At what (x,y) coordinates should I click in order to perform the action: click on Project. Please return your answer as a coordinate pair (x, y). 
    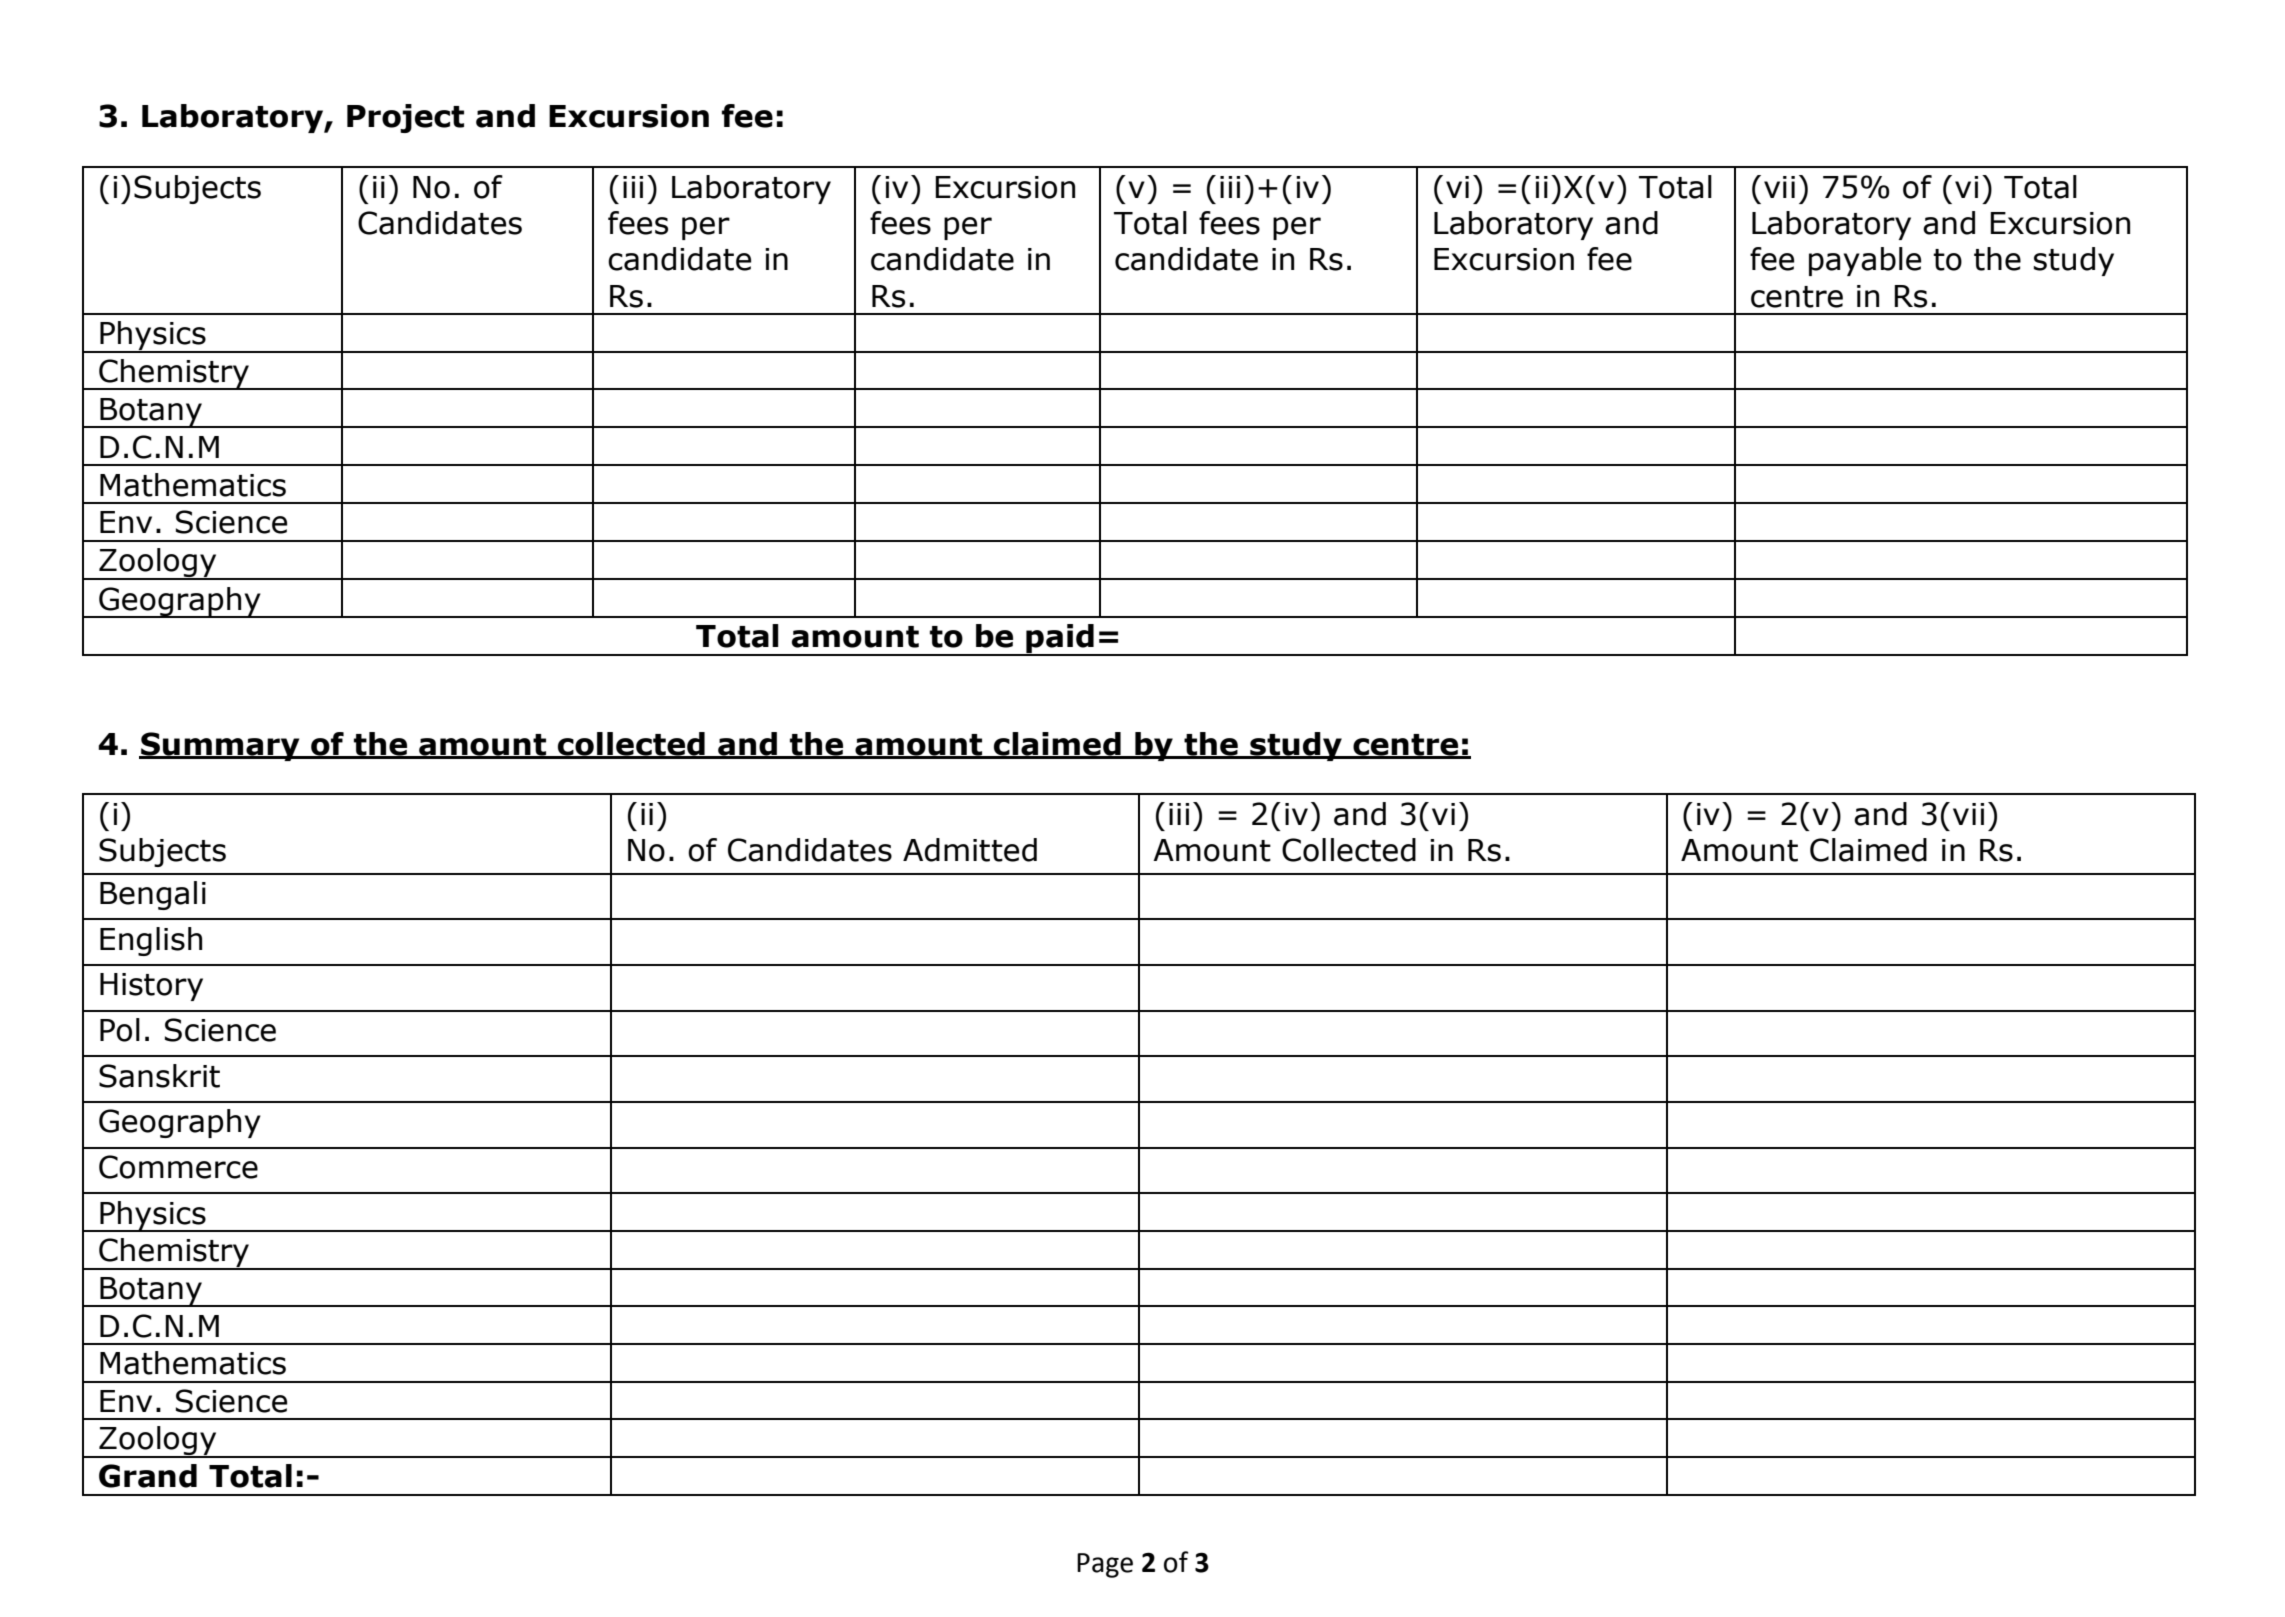
    Looking at the image, I should click on (405, 118).
